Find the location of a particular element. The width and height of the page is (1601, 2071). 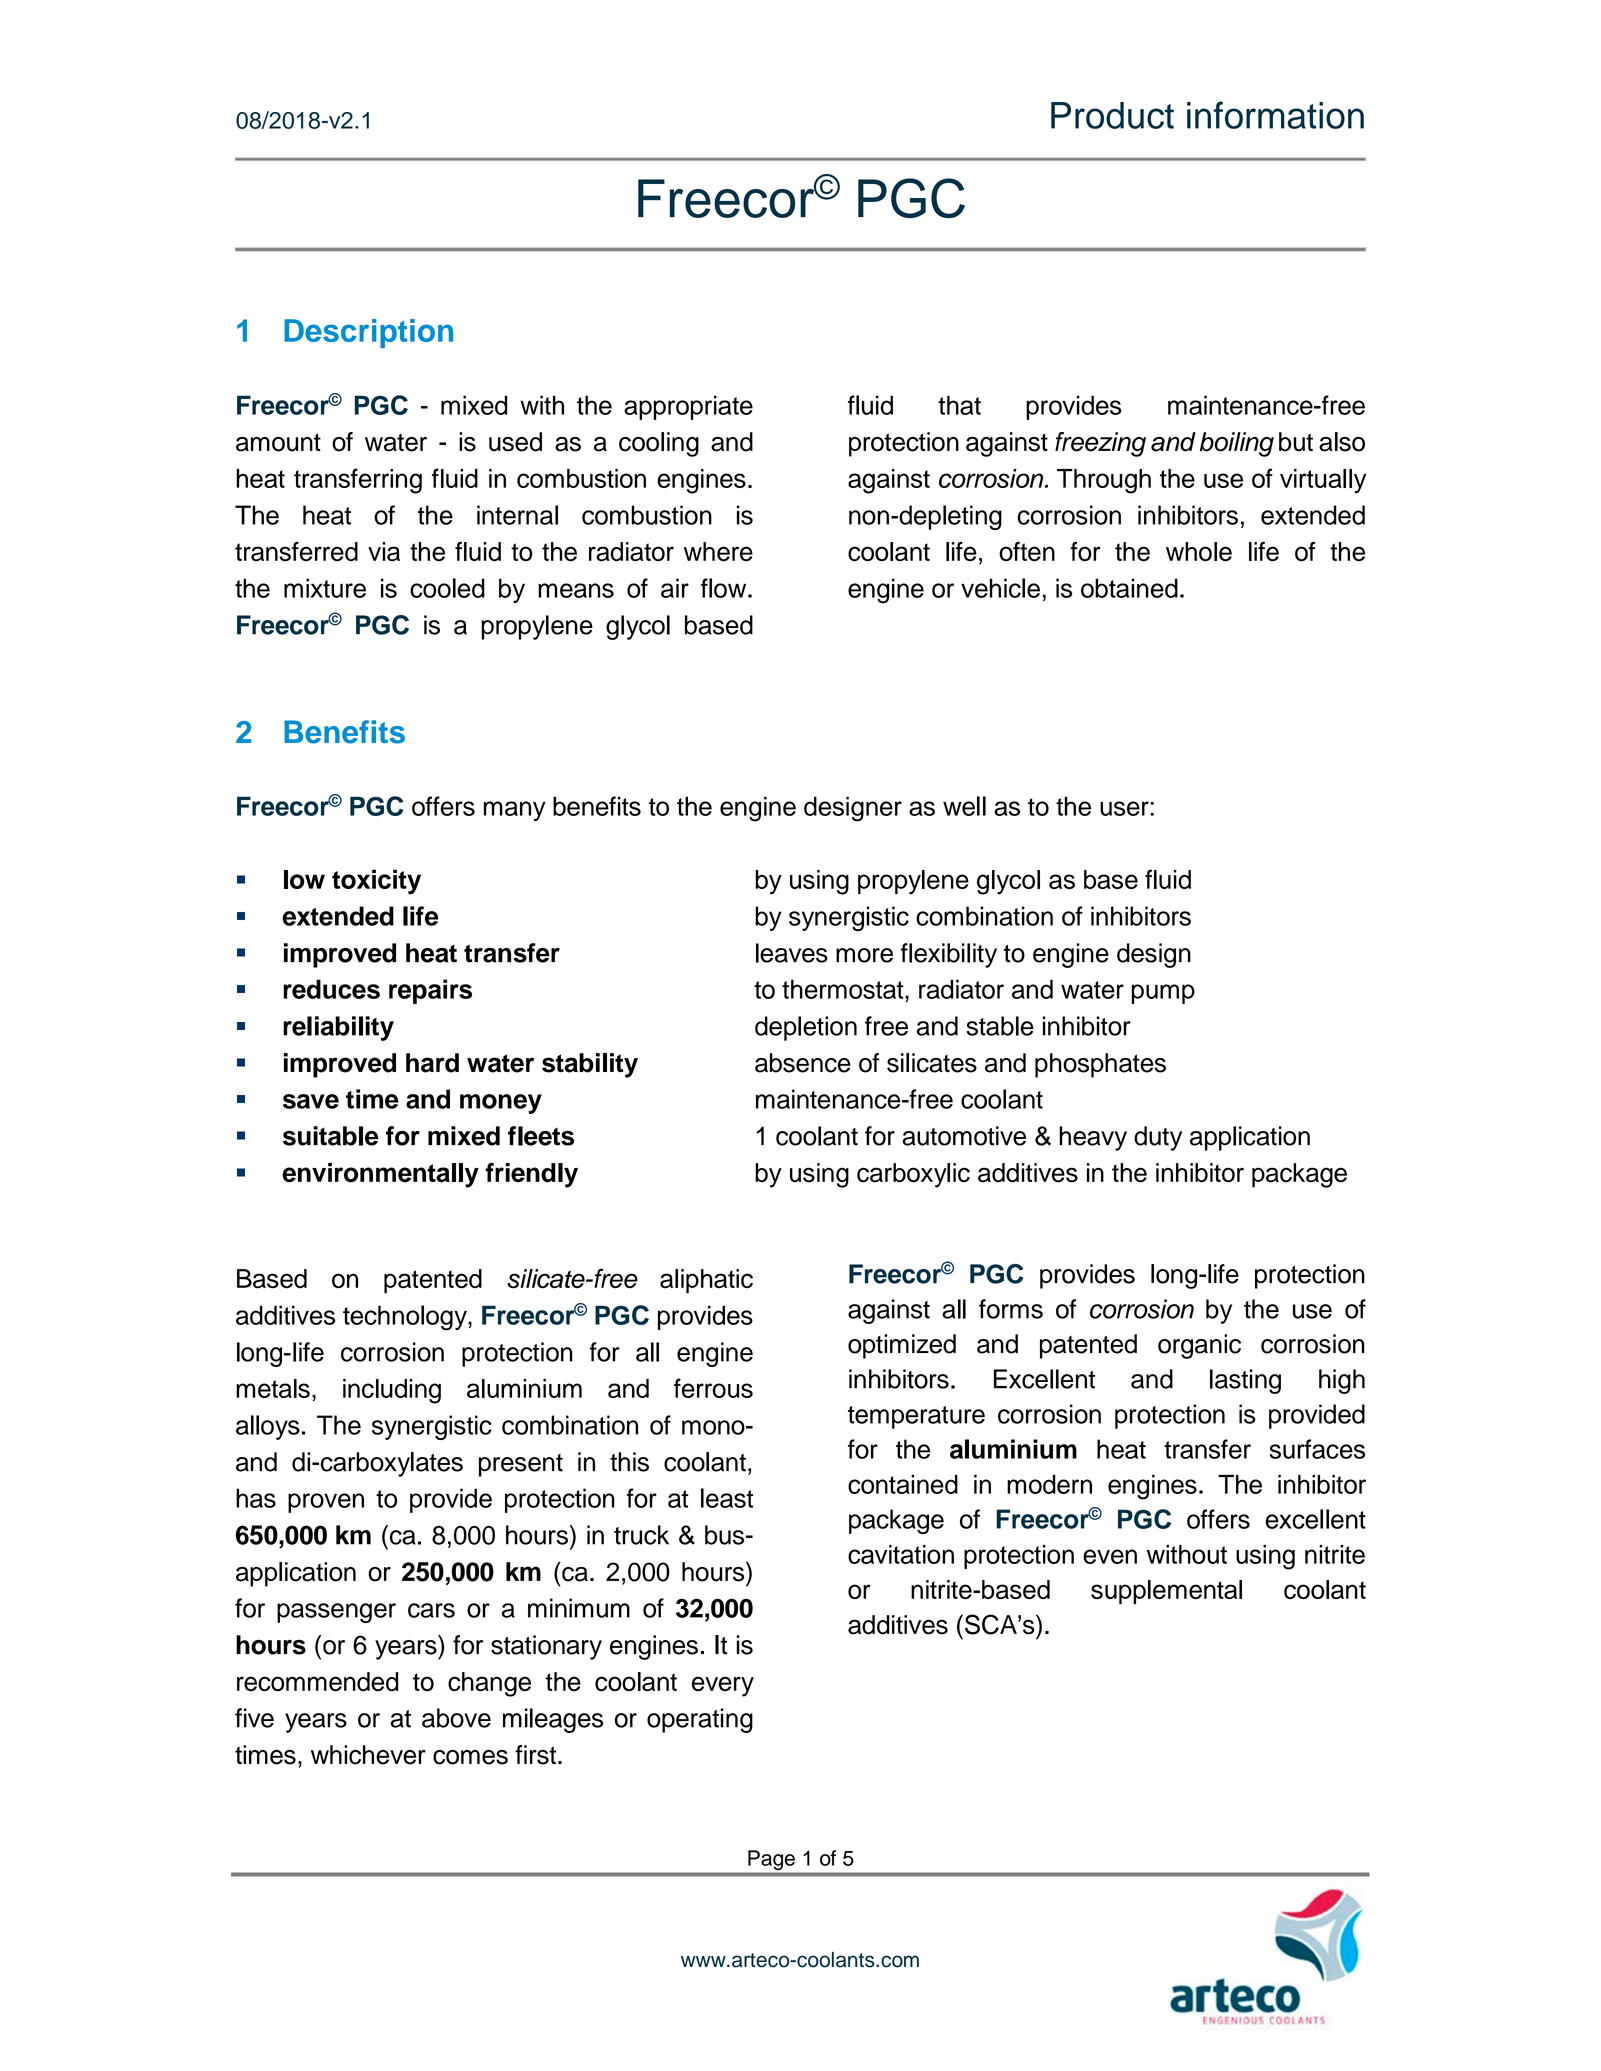

pump is located at coordinates (1163, 994).
